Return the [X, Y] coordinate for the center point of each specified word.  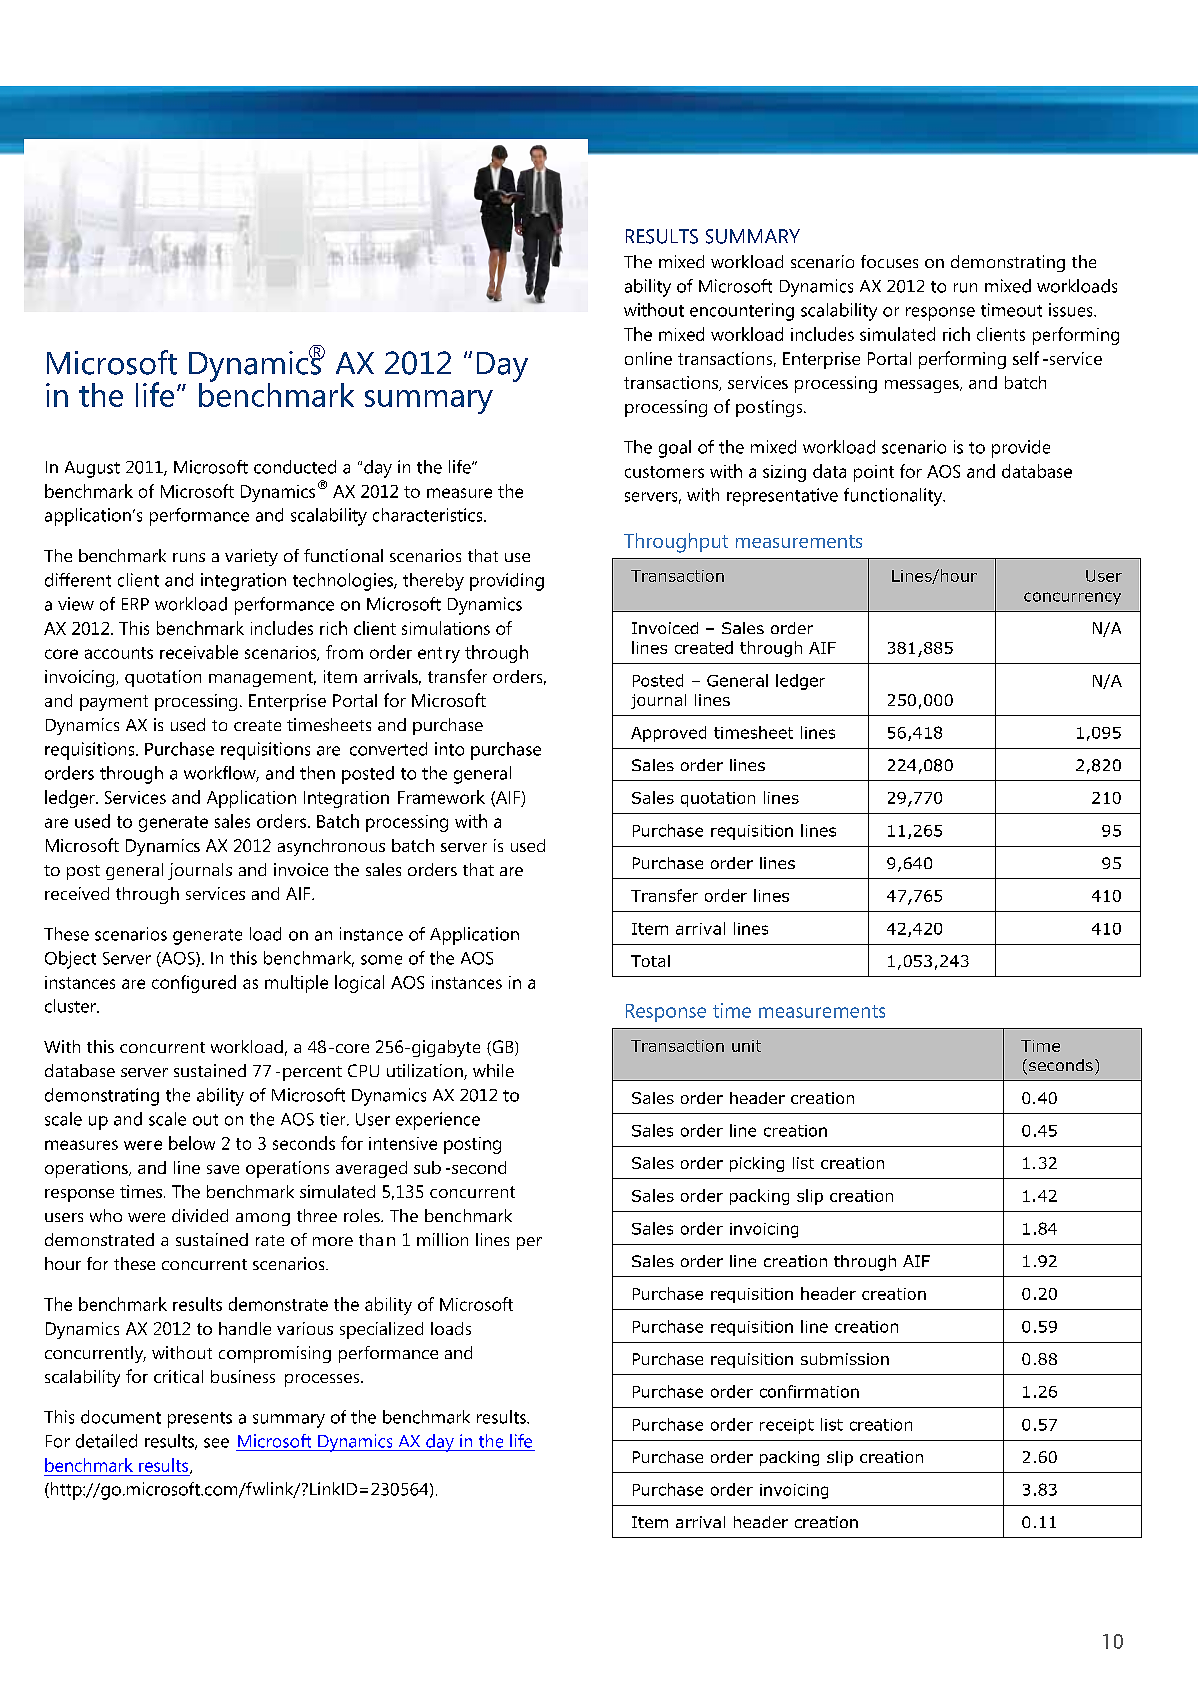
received [77, 893]
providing [507, 582]
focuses [889, 261]
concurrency [1072, 598]
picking [757, 1164]
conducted [295, 467]
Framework [441, 797]
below [192, 1143]
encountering [742, 312]
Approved [668, 734]
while [493, 1070]
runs [189, 557]
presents [200, 1420]
